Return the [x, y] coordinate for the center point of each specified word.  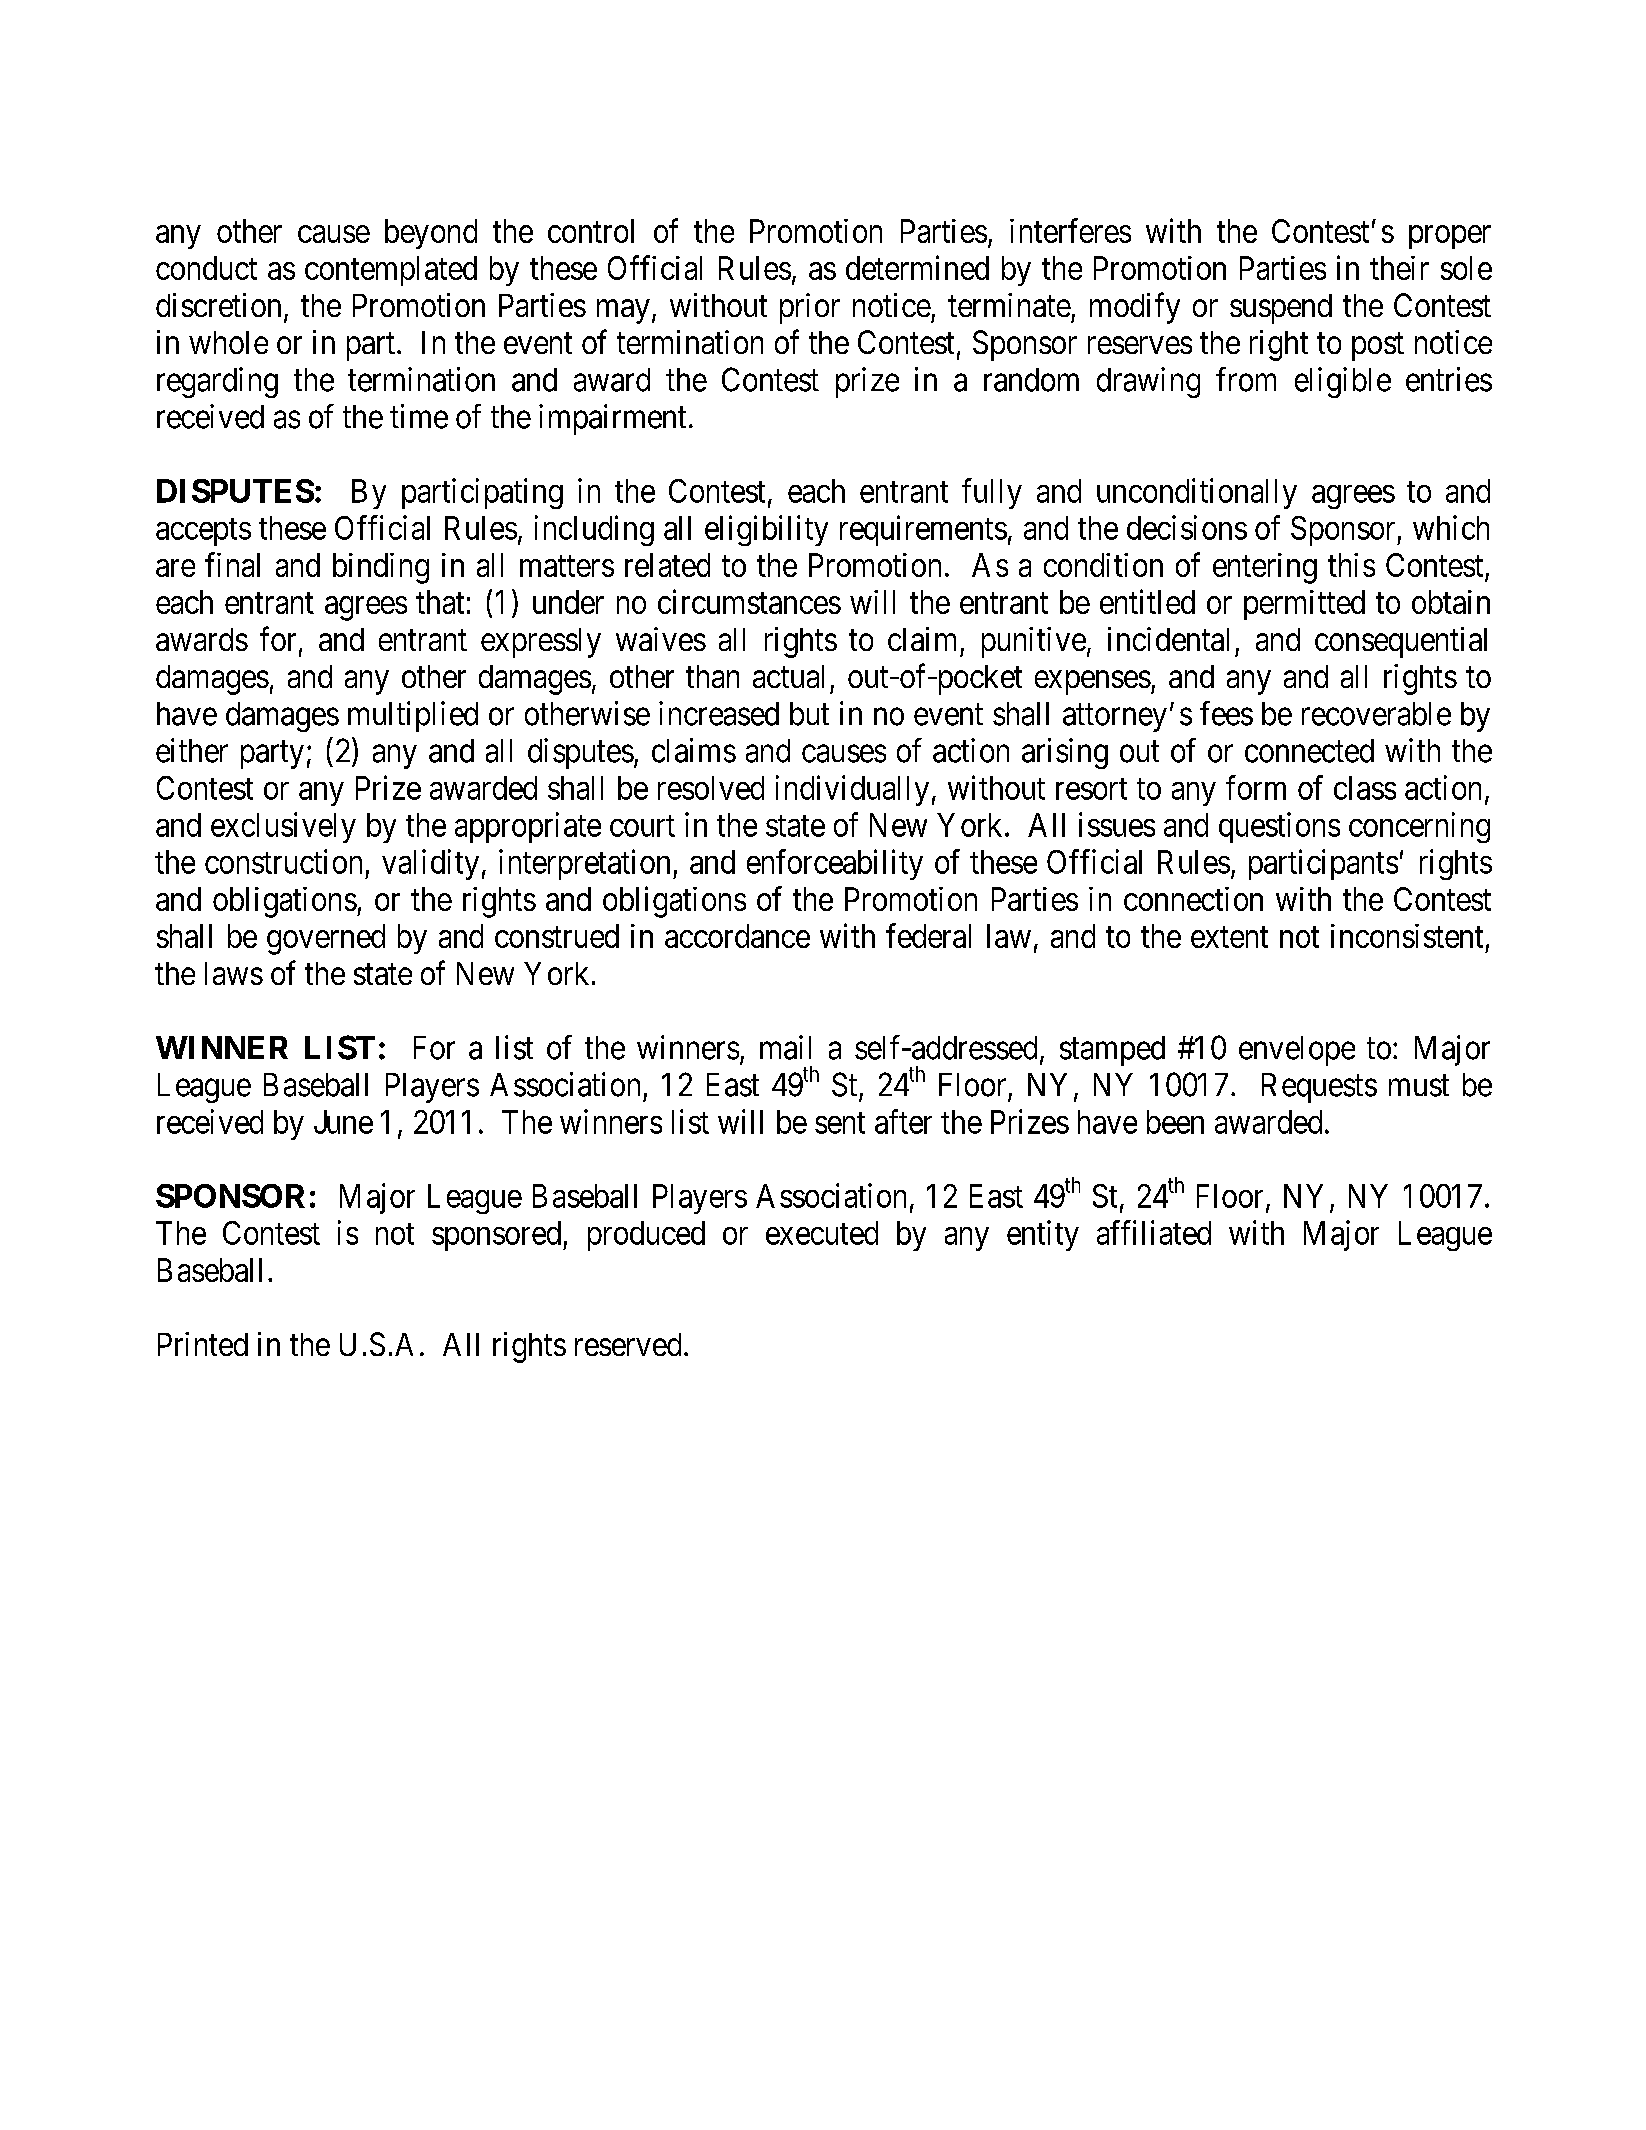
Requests [1319, 1088]
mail [785, 1047]
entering [1265, 568]
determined [917, 267]
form [1256, 787]
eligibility [766, 530]
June [343, 1122]
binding [381, 568]
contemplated [391, 271]
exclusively [283, 827]
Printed [203, 1344]
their [1399, 268]
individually [852, 790]
